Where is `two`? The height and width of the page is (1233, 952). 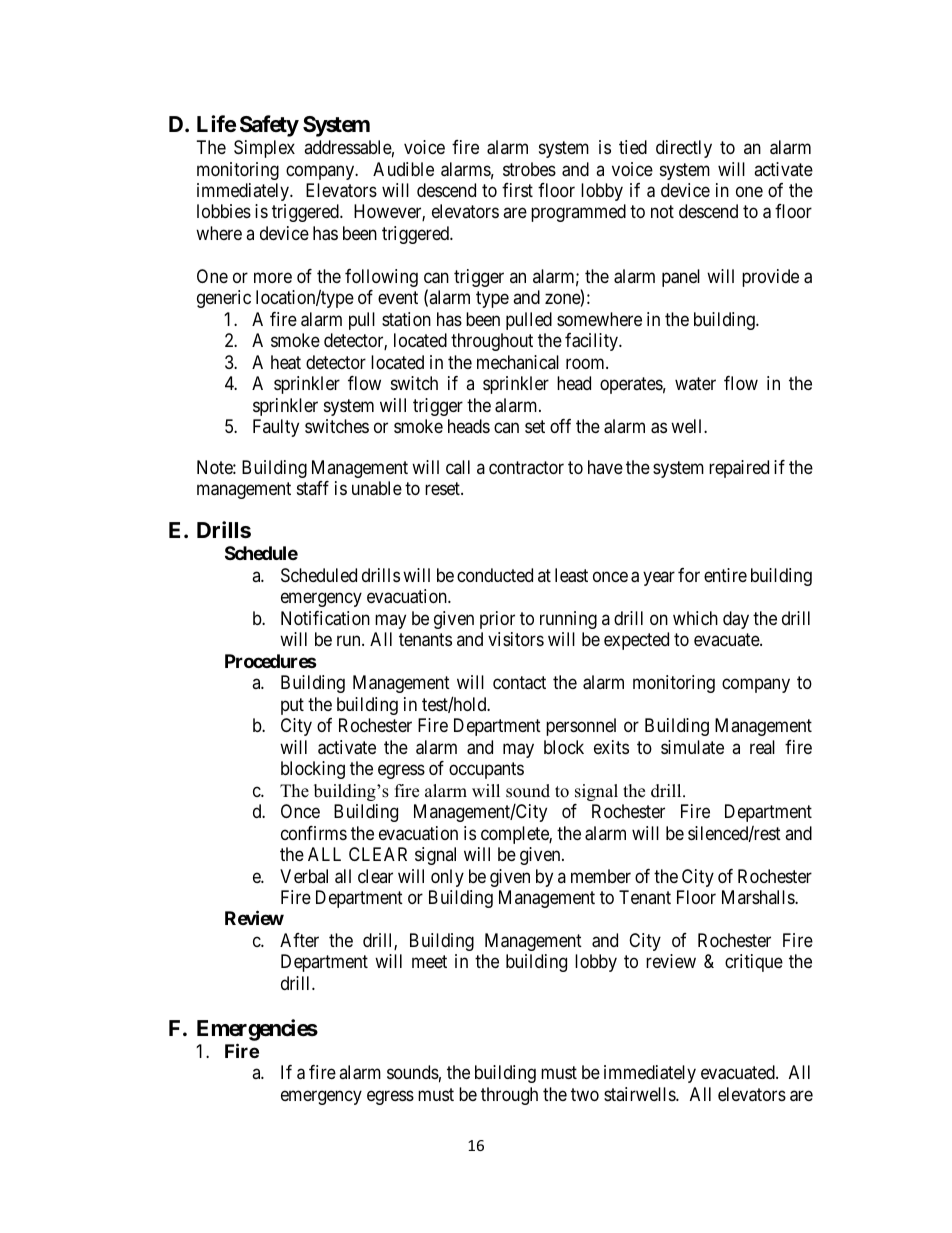
two is located at coordinates (585, 1094).
